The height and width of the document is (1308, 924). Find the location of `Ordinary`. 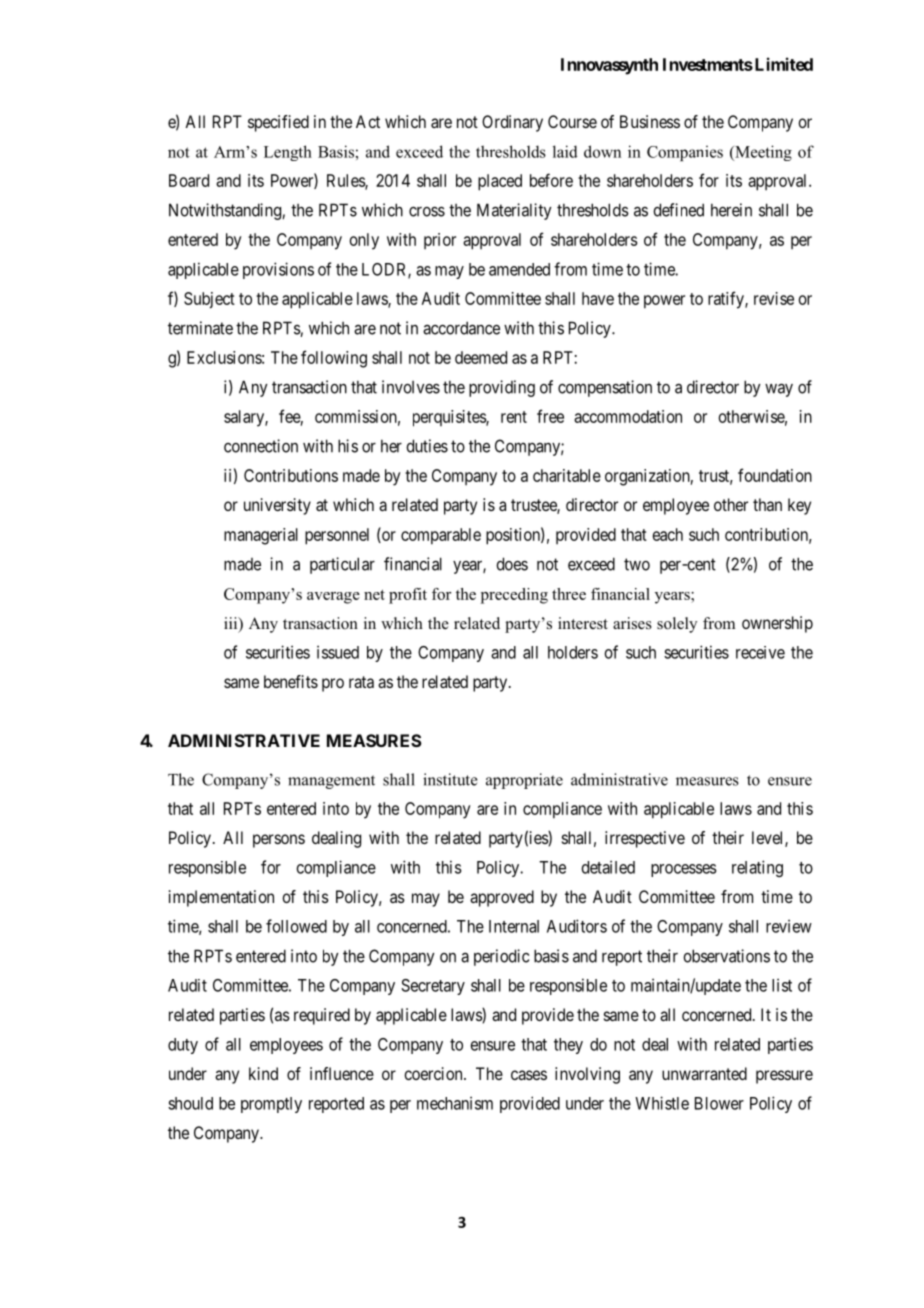

Ordinary is located at coordinates (512, 123).
